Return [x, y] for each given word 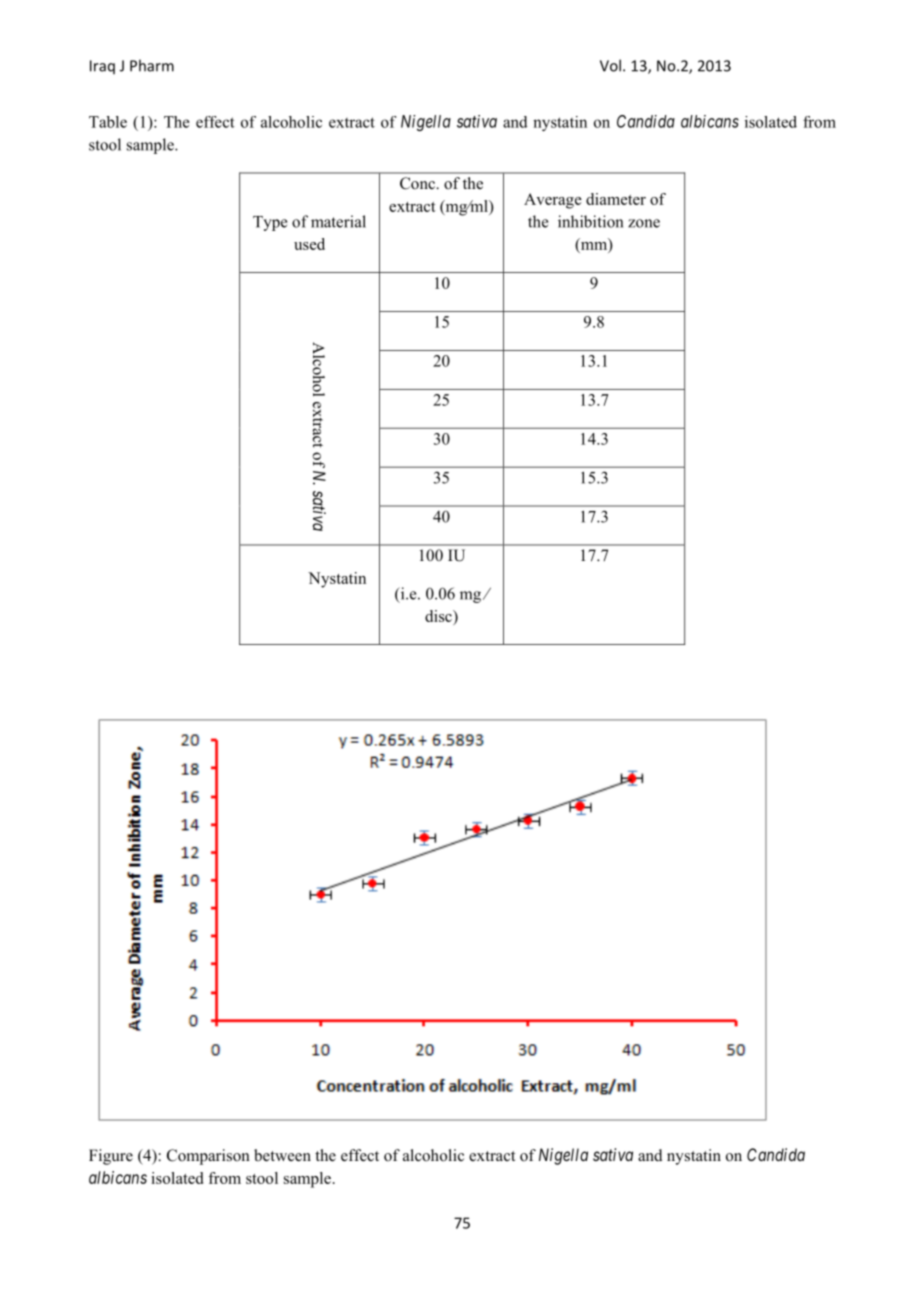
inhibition [590, 221]
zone [644, 223]
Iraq [102, 67]
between [282, 1155]
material [338, 221]
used [309, 244]
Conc [418, 183]
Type [270, 223]
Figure [111, 1157]
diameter [616, 199]
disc [439, 616]
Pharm [152, 65]
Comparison [208, 1157]
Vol [610, 65]
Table [108, 122]
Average [553, 201]
